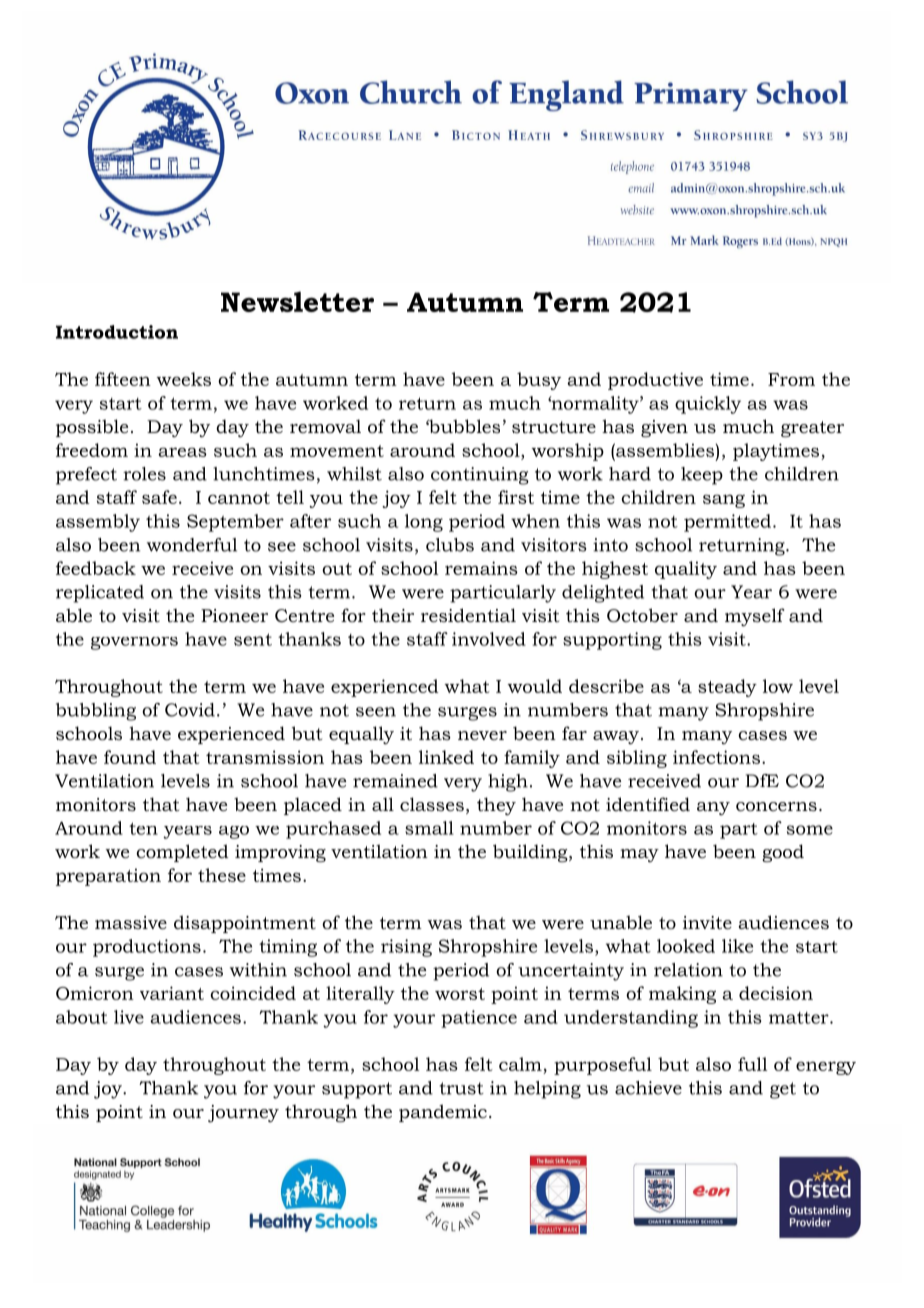 This image has height=1308, width=924. I want to click on journey, so click(243, 1114).
